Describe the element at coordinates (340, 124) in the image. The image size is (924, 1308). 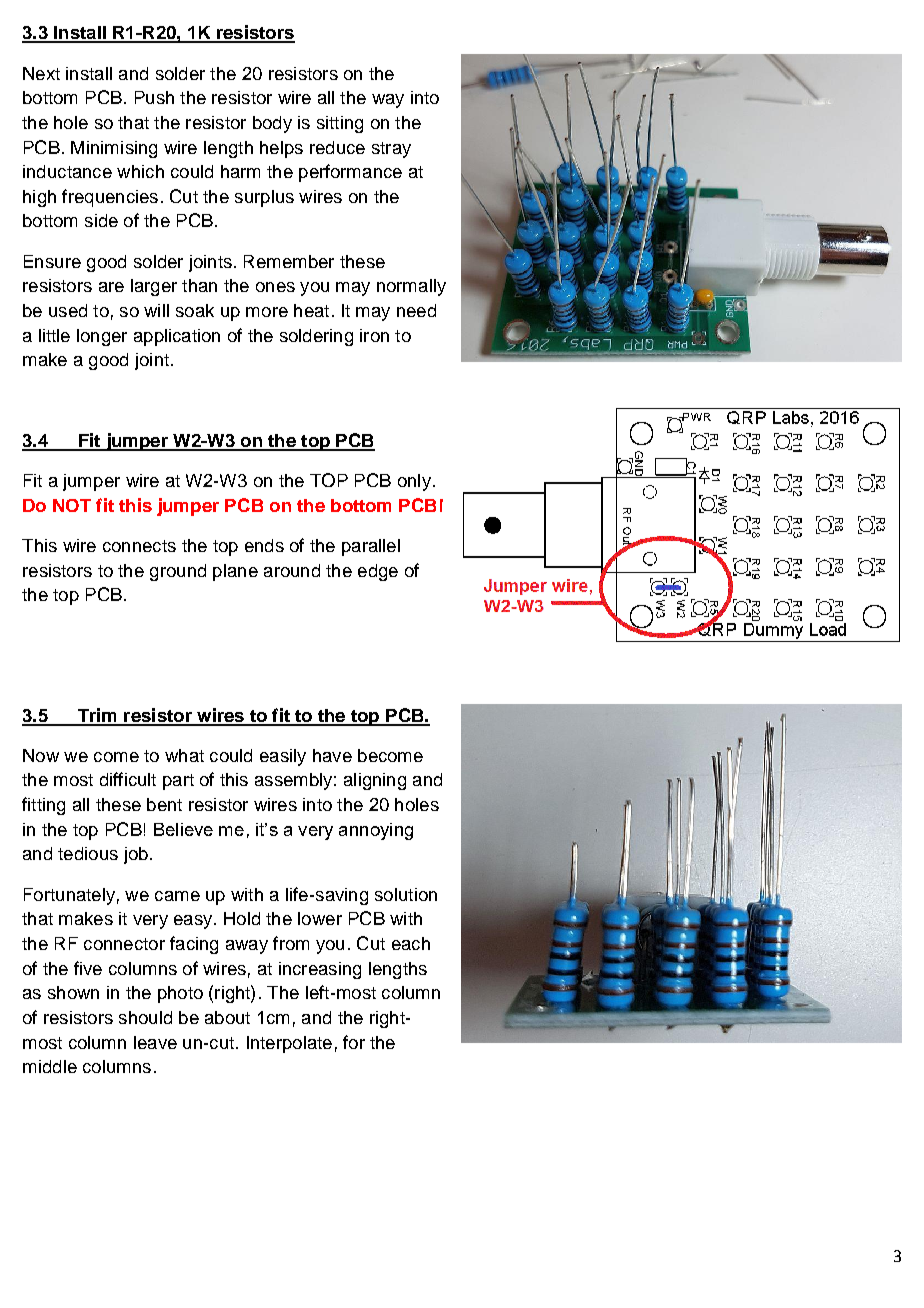
I see `sitting` at that location.
